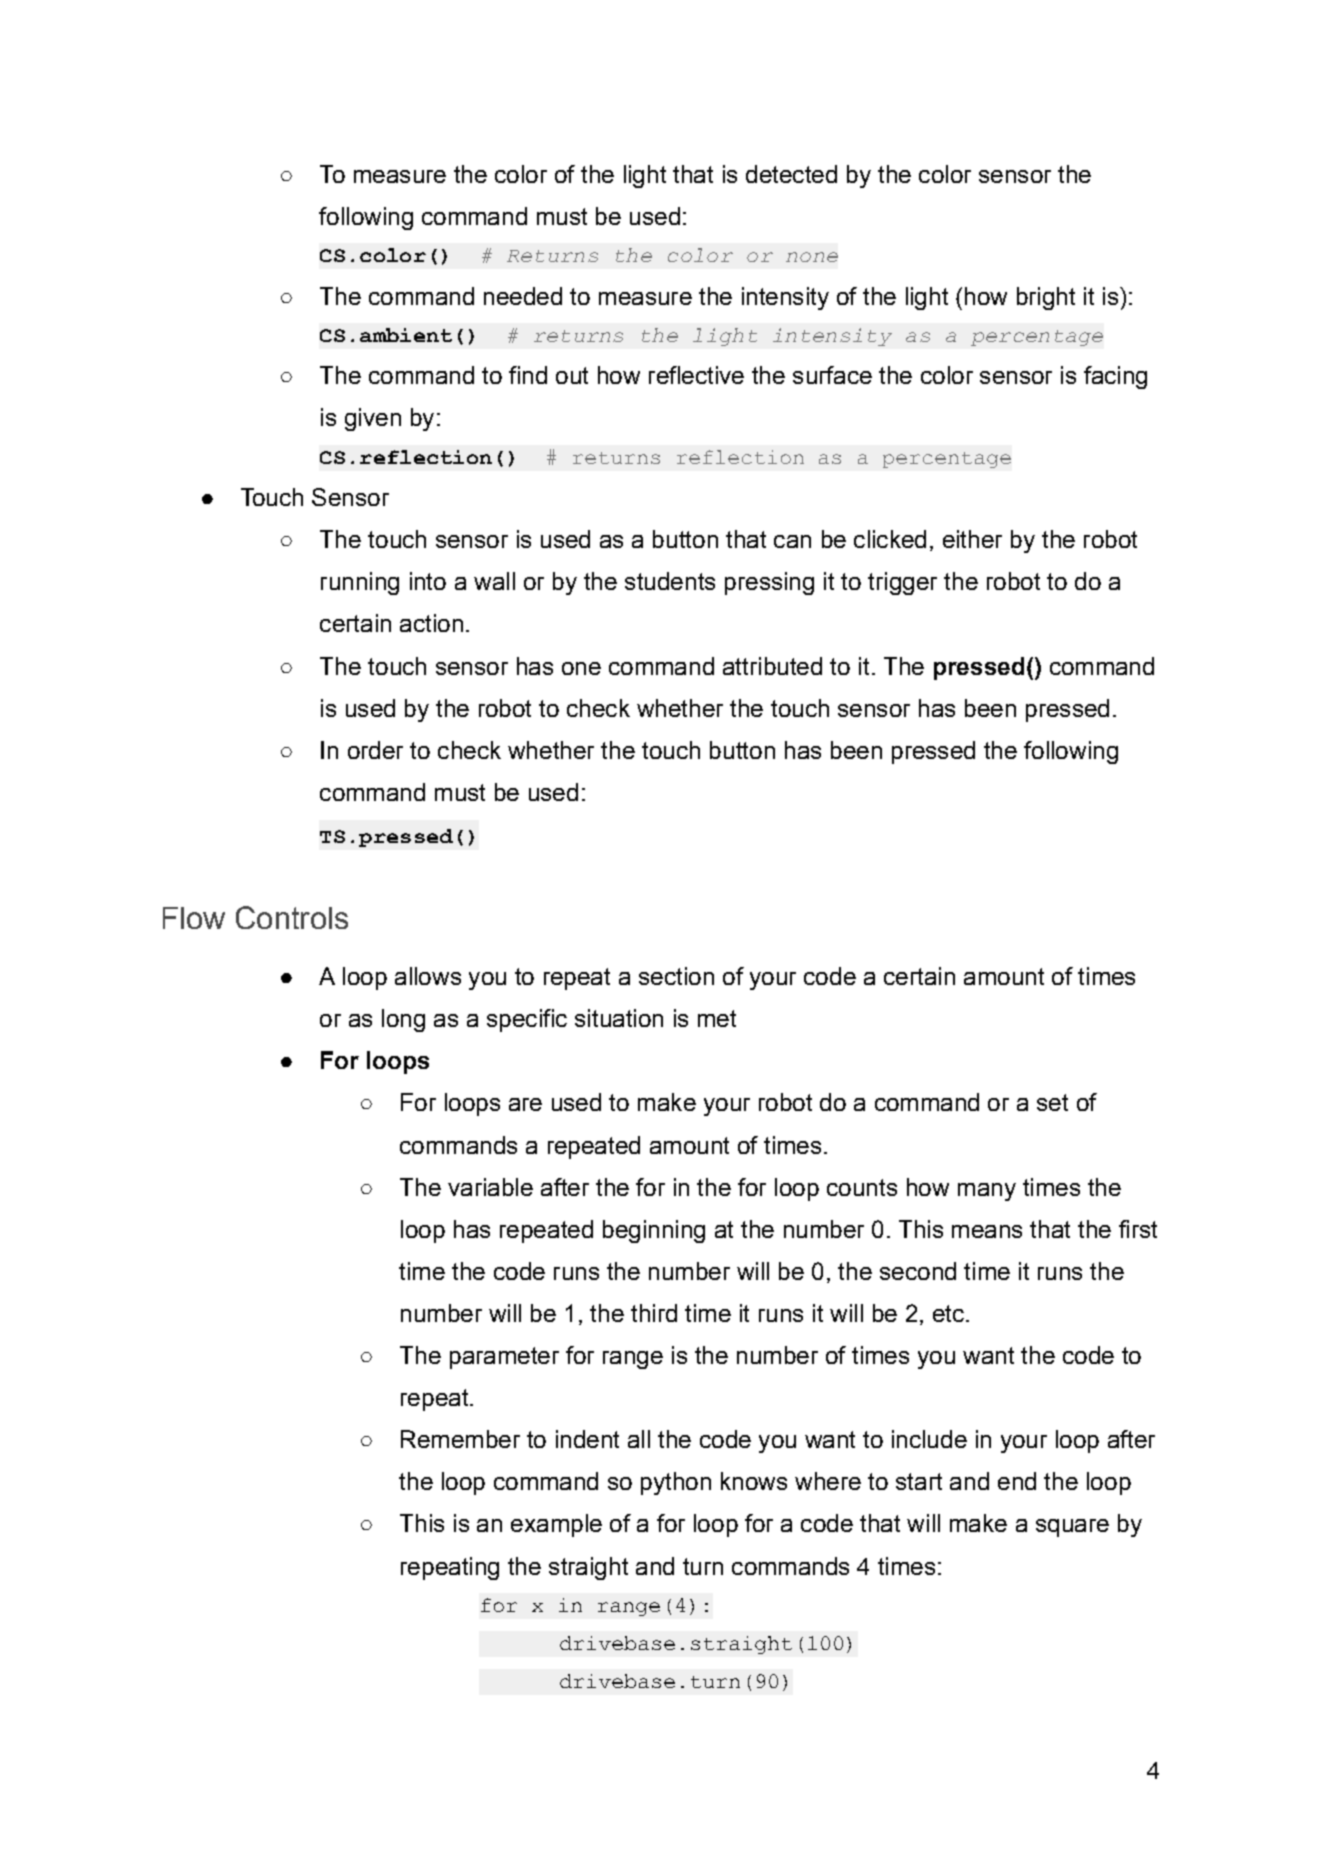 This document has height=1868, width=1322. What do you see at coordinates (292, 917) in the document?
I see `Controls` at bounding box center [292, 917].
